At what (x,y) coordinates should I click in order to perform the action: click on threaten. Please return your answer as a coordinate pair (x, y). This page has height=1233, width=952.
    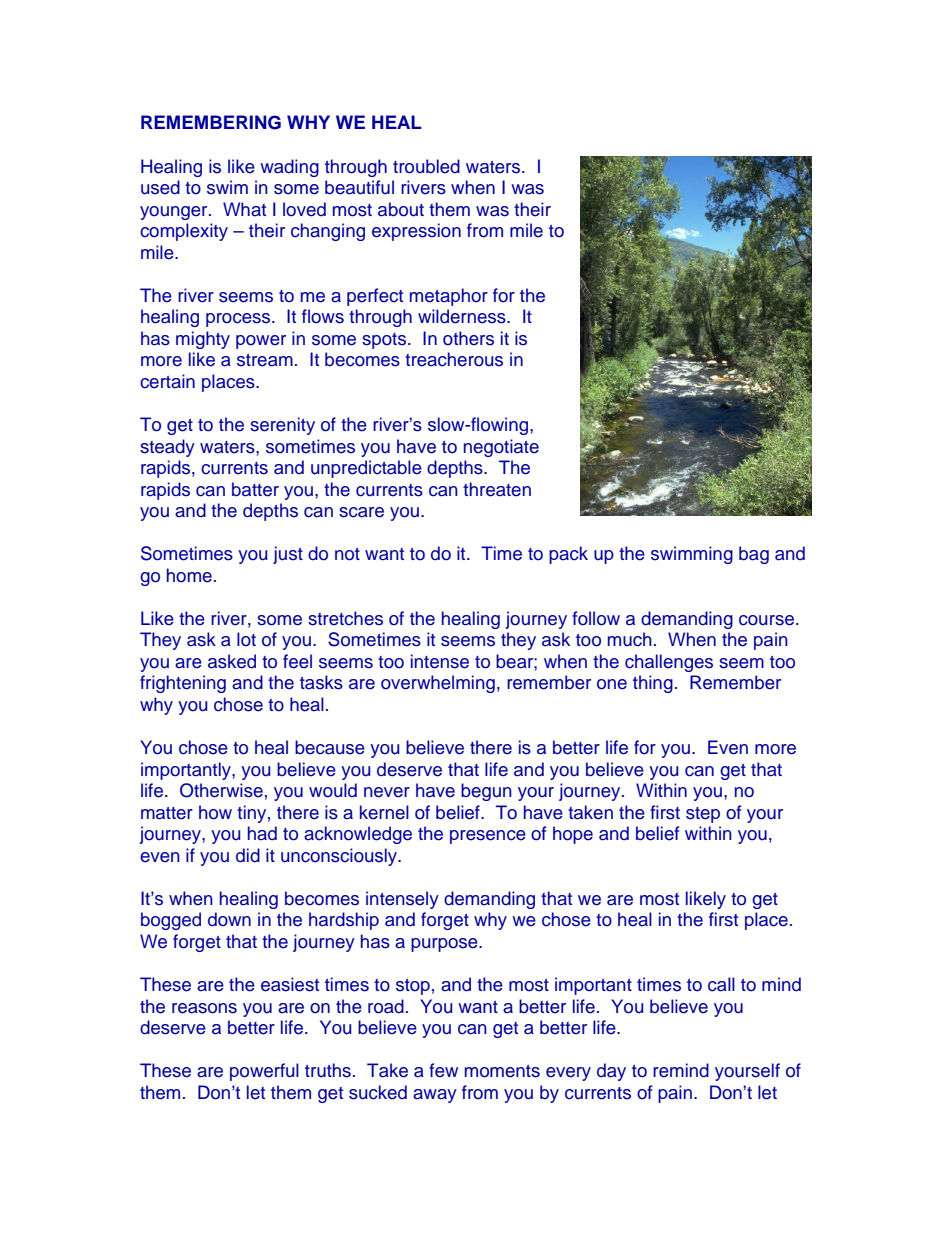
    Looking at the image, I should click on (497, 489).
